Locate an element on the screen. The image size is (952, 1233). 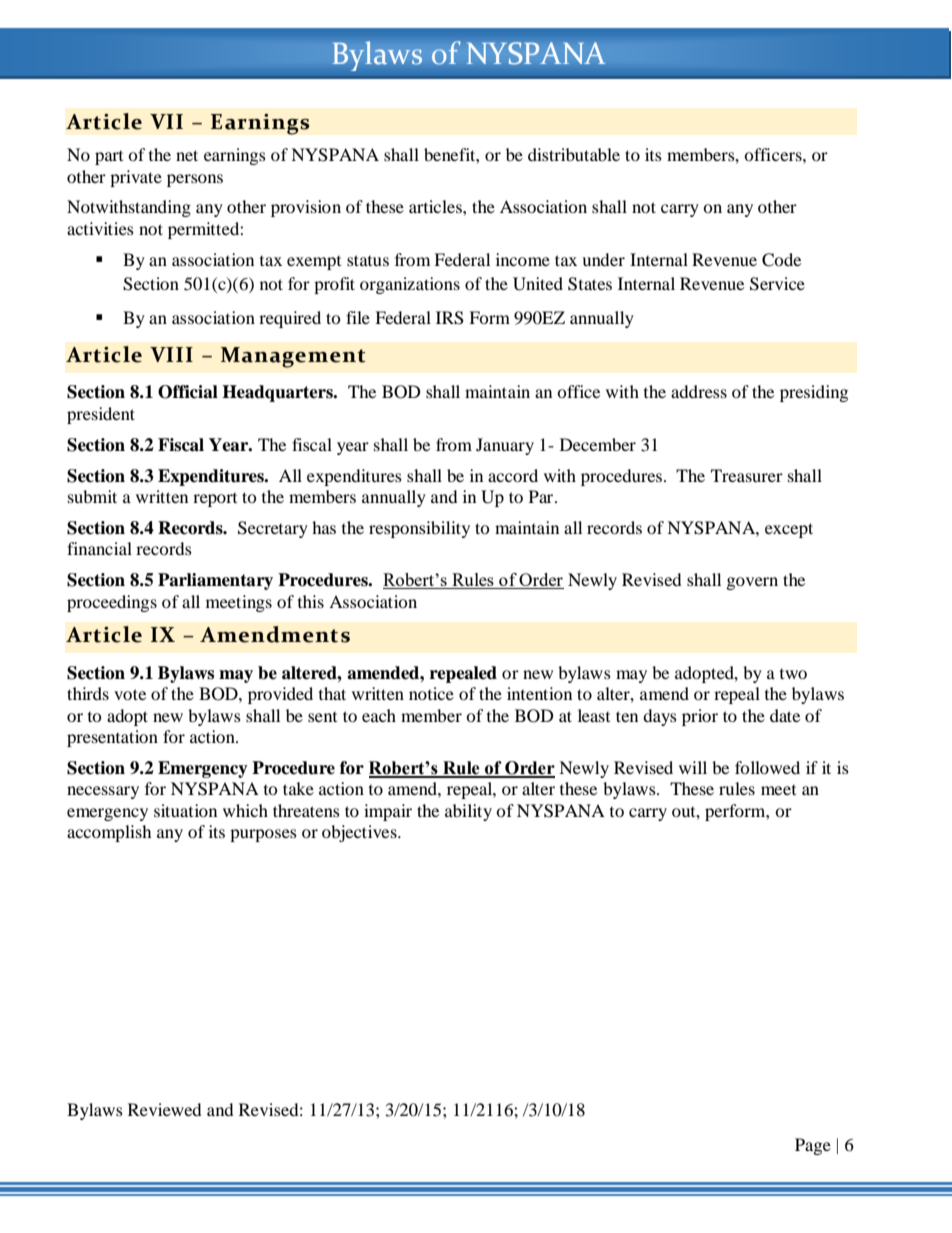
vote is located at coordinates (130, 694).
